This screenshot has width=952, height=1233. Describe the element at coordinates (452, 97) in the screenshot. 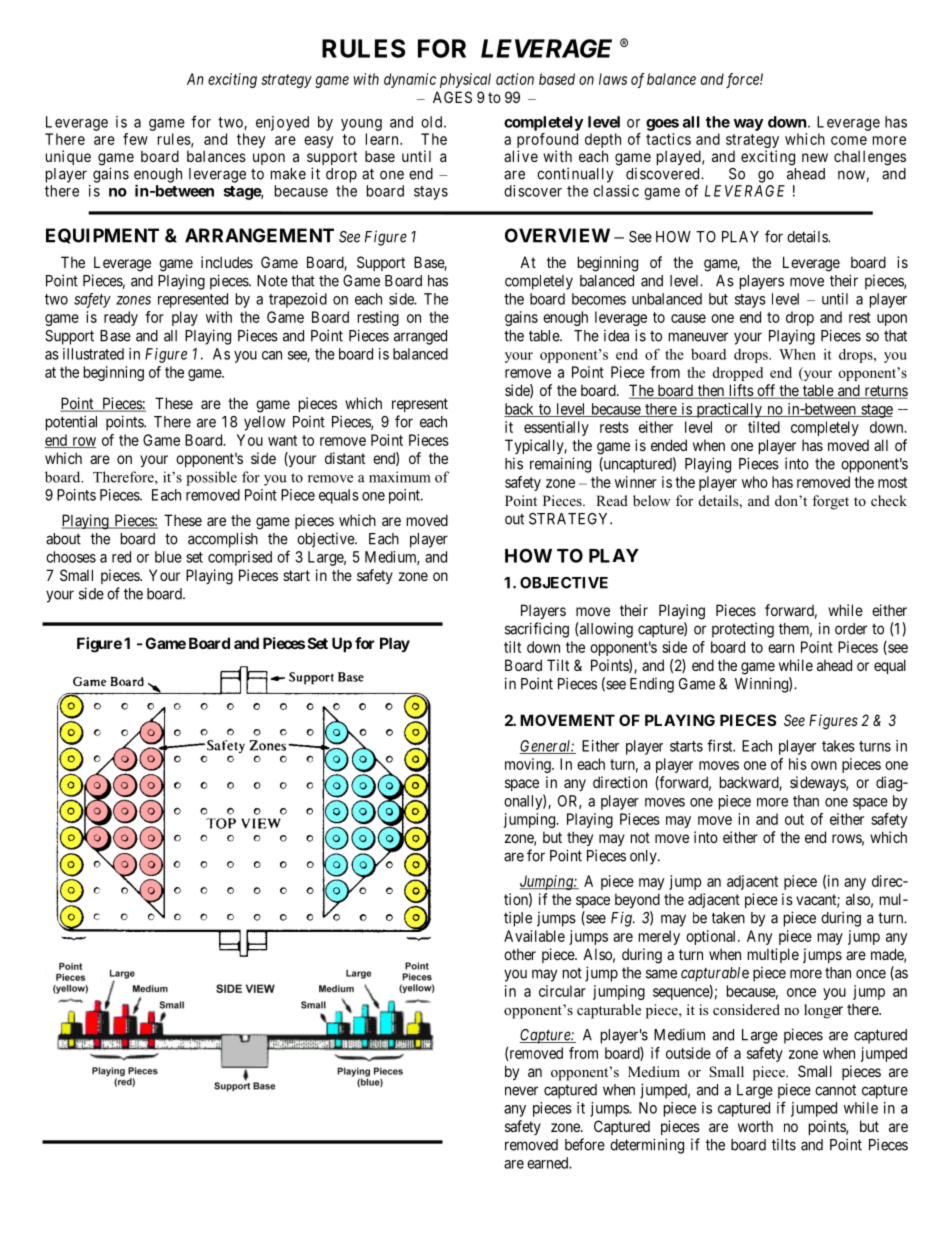

I see `AGES` at that location.
